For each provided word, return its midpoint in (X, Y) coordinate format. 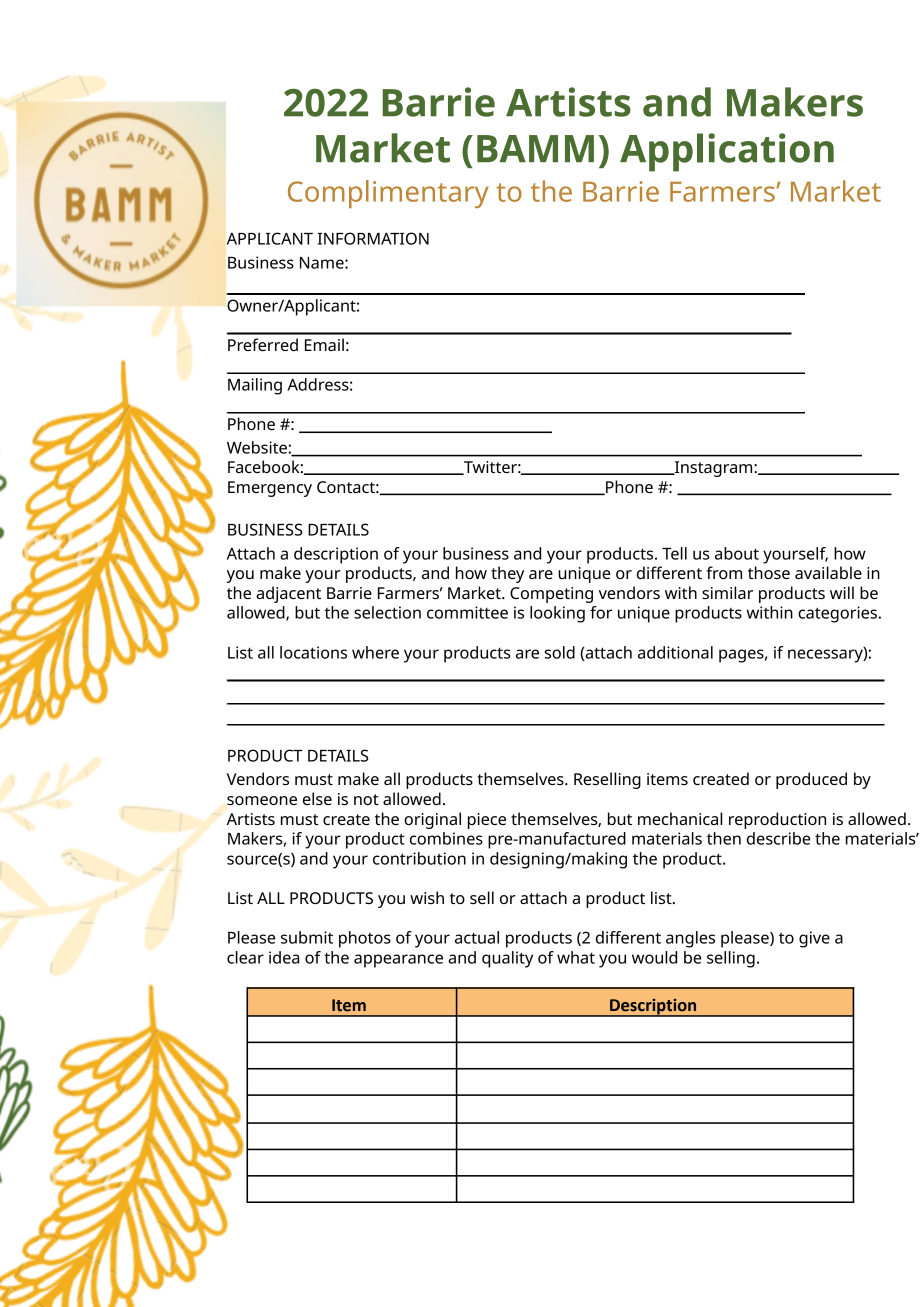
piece (487, 821)
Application (727, 152)
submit (307, 937)
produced (811, 780)
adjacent (288, 594)
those (769, 572)
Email (324, 344)
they (507, 574)
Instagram (714, 469)
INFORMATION (373, 238)
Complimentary (388, 194)
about (737, 553)
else (317, 798)
